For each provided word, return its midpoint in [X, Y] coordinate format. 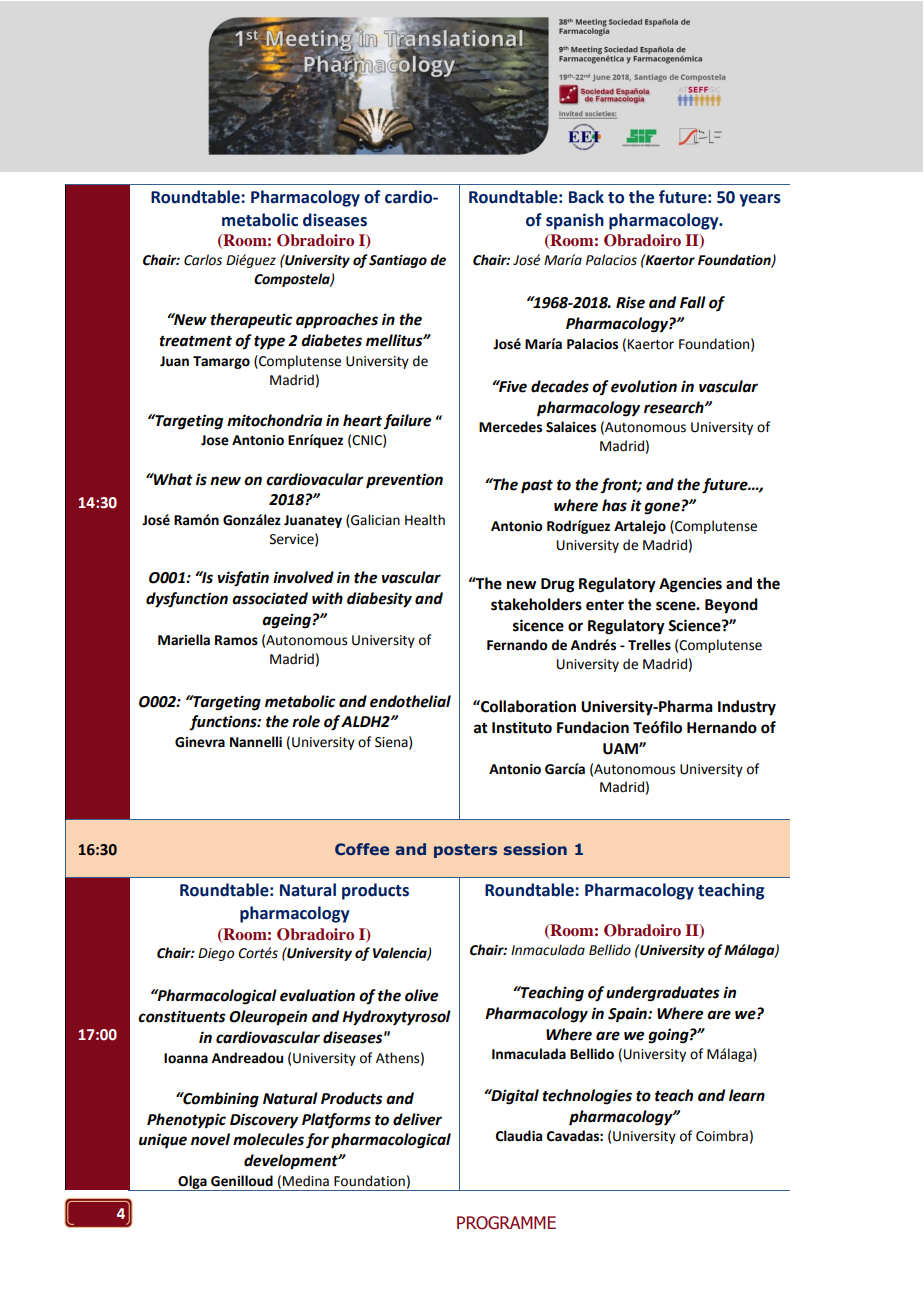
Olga [192, 1183]
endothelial [410, 701]
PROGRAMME [506, 1223]
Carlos [203, 260]
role [306, 721]
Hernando [722, 727]
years [760, 200]
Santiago [398, 261]
